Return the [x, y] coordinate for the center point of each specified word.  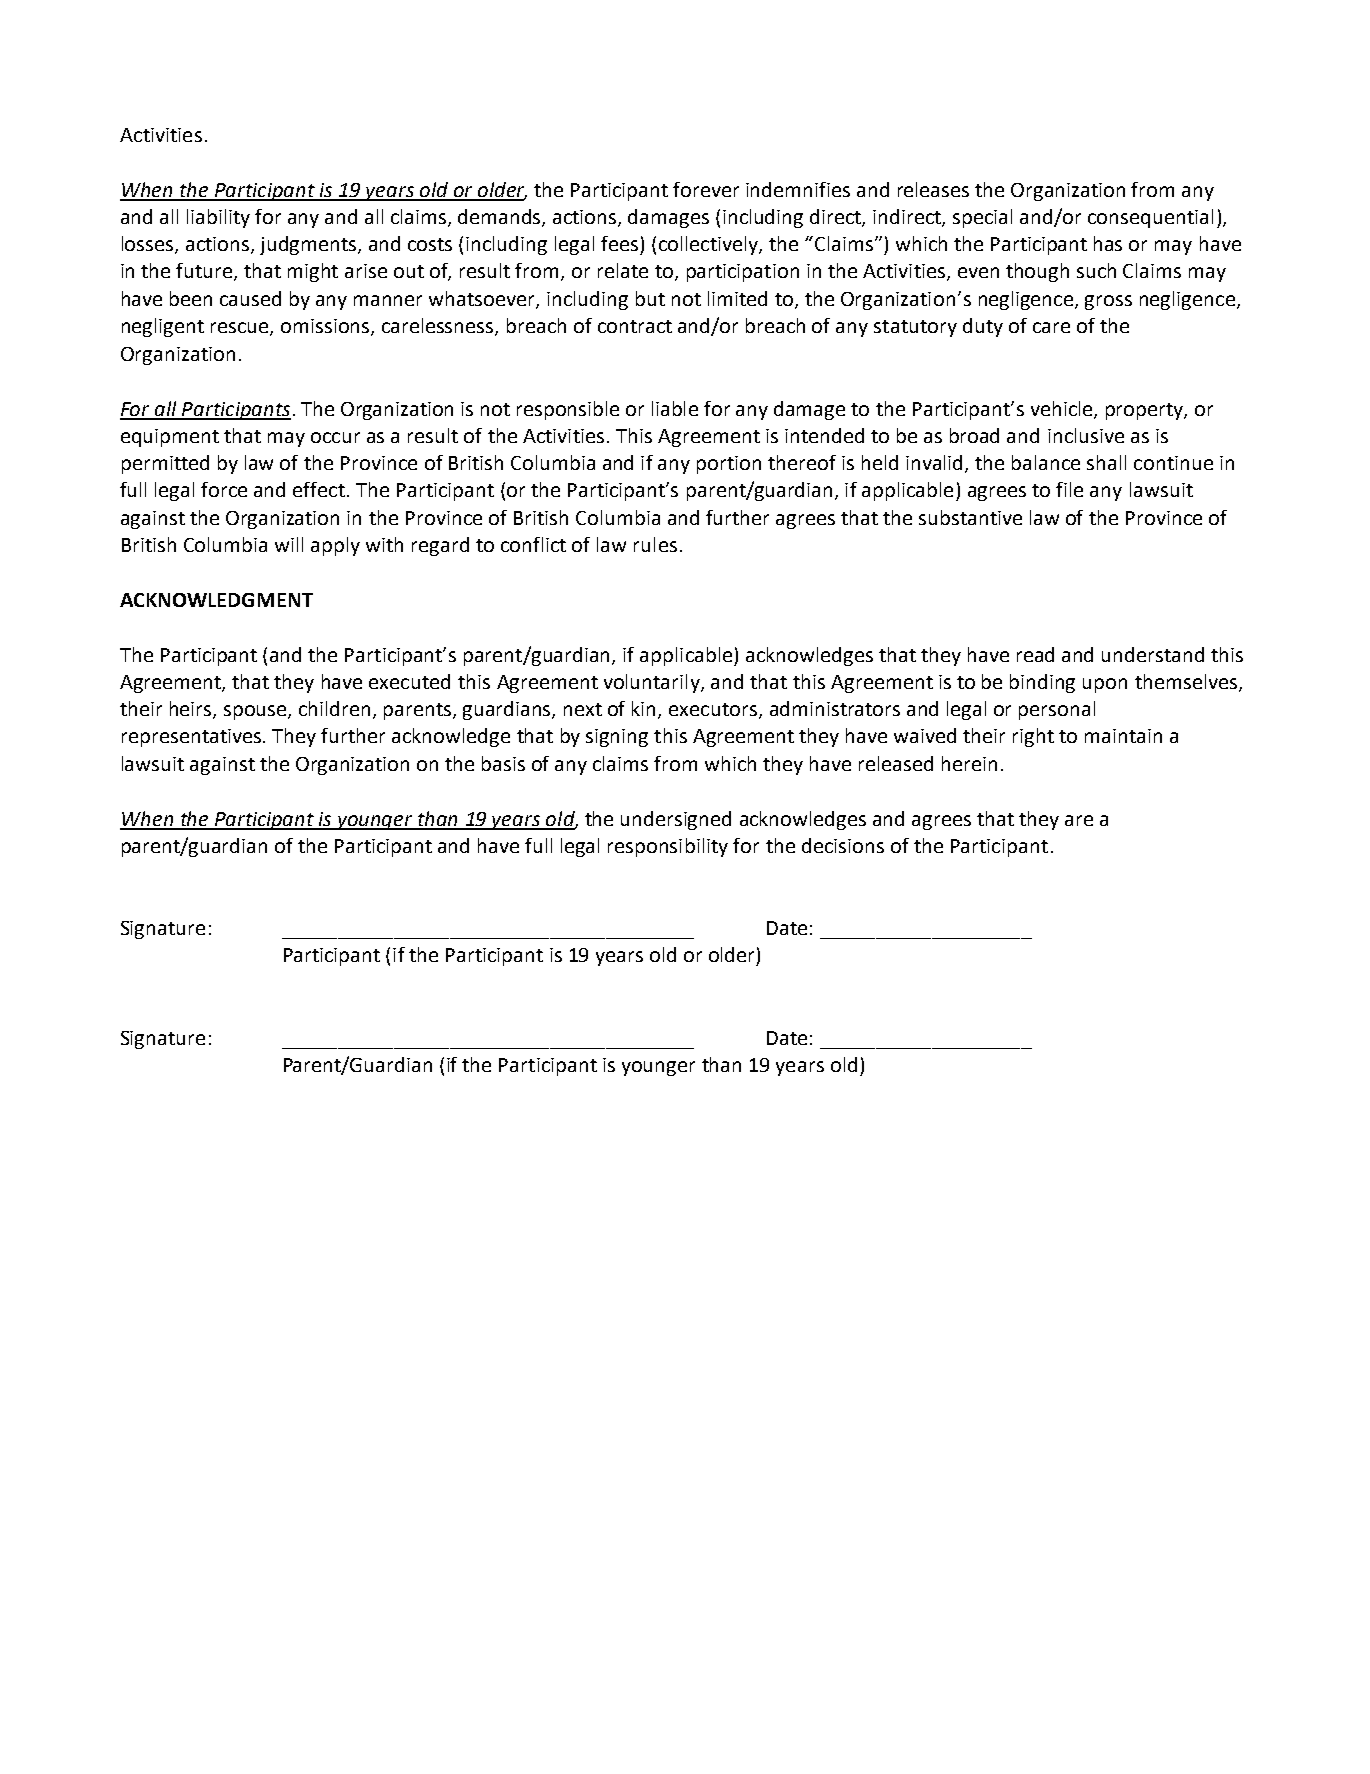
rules [655, 544]
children [336, 710]
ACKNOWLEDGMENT [216, 600]
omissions [326, 327]
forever [706, 189]
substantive [970, 517]
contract [635, 326]
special [982, 218]
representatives [193, 738]
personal [1057, 710]
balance [1046, 462]
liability [218, 218]
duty [983, 327]
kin [645, 710]
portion [729, 465]
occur [335, 437]
